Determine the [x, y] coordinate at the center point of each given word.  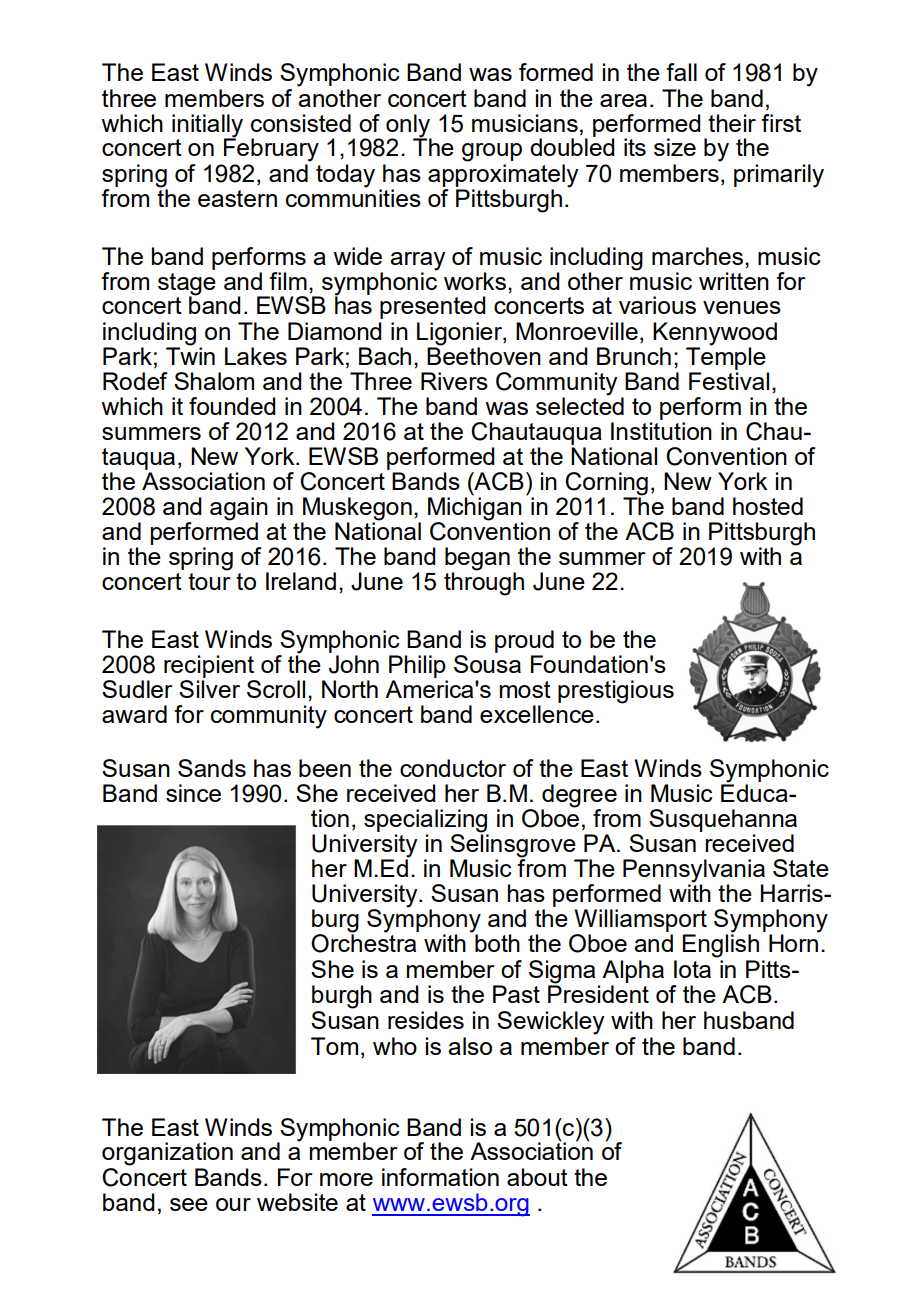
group [492, 152]
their [732, 123]
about [537, 1177]
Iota [692, 969]
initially [207, 126]
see [189, 1204]
